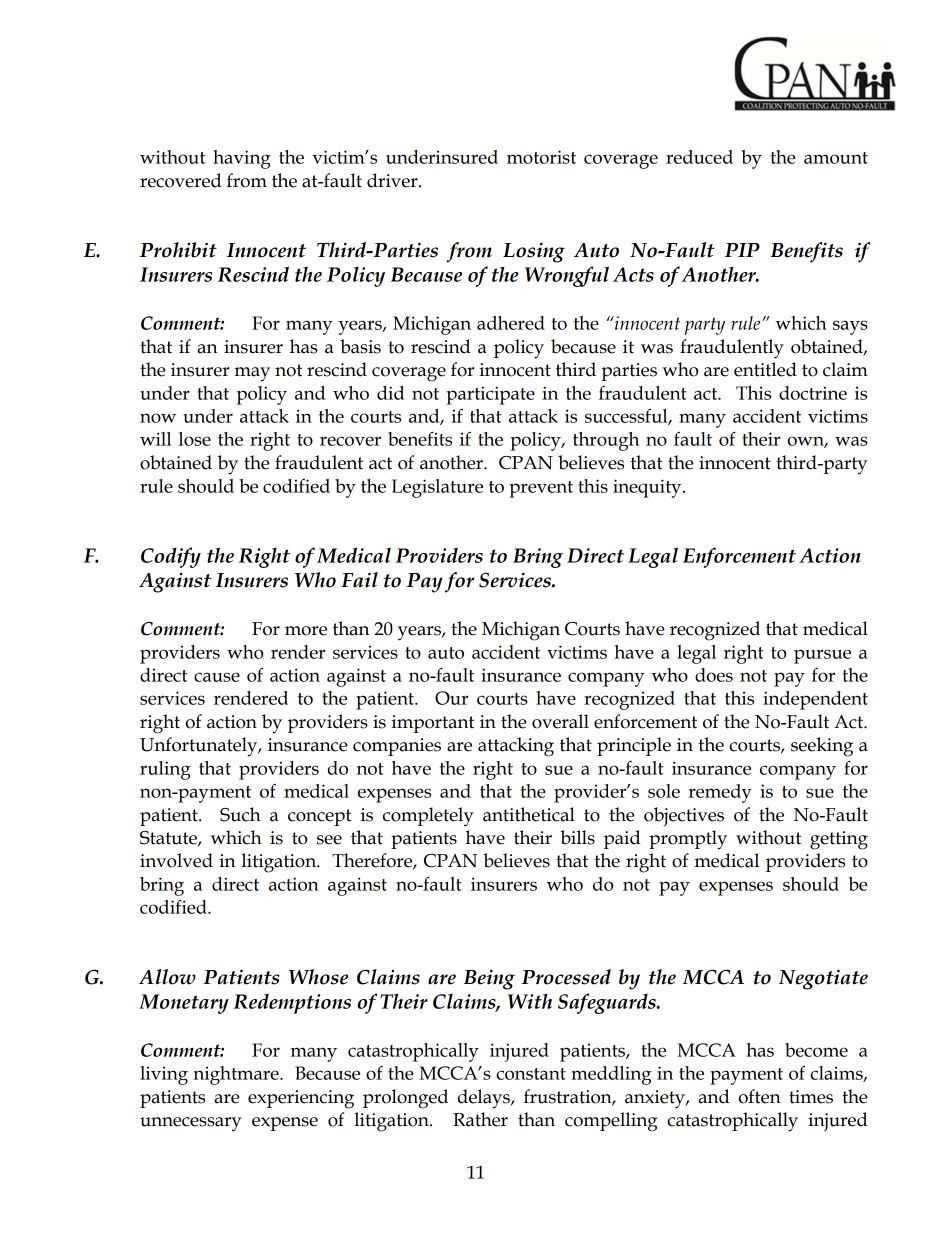  What do you see at coordinates (541, 157) in the screenshot?
I see `motorist` at bounding box center [541, 157].
